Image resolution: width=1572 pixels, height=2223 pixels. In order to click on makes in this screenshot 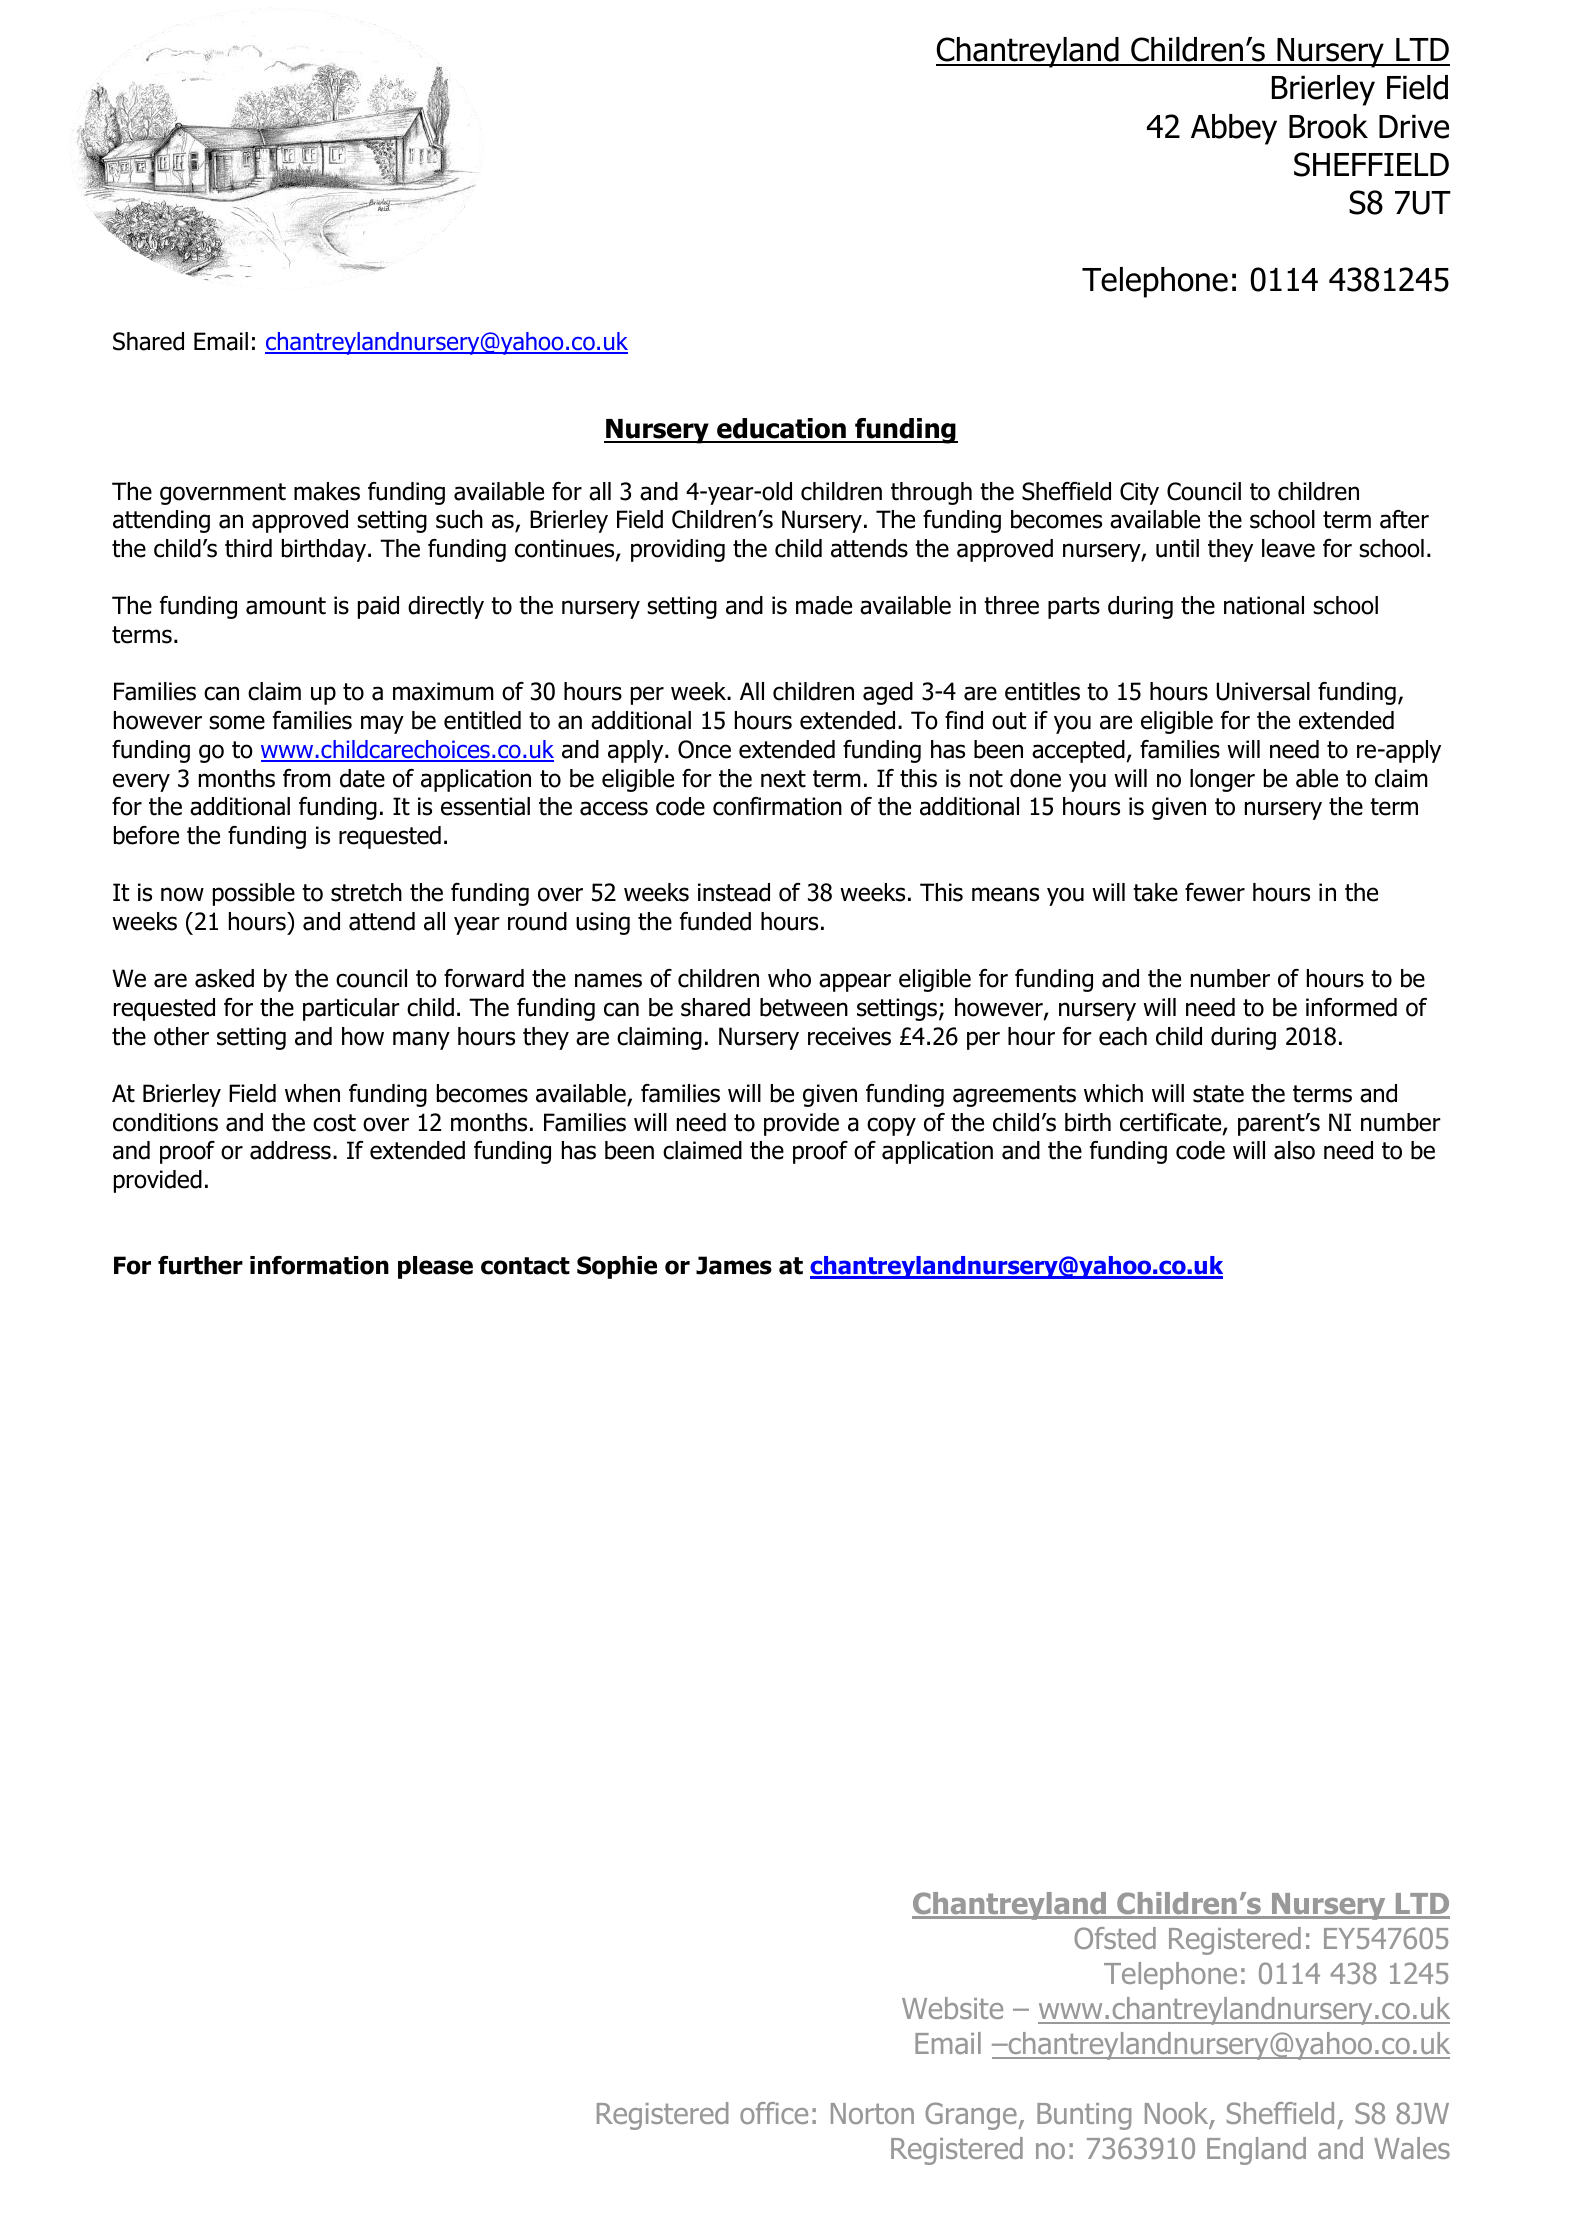, I will do `click(327, 491)`.
